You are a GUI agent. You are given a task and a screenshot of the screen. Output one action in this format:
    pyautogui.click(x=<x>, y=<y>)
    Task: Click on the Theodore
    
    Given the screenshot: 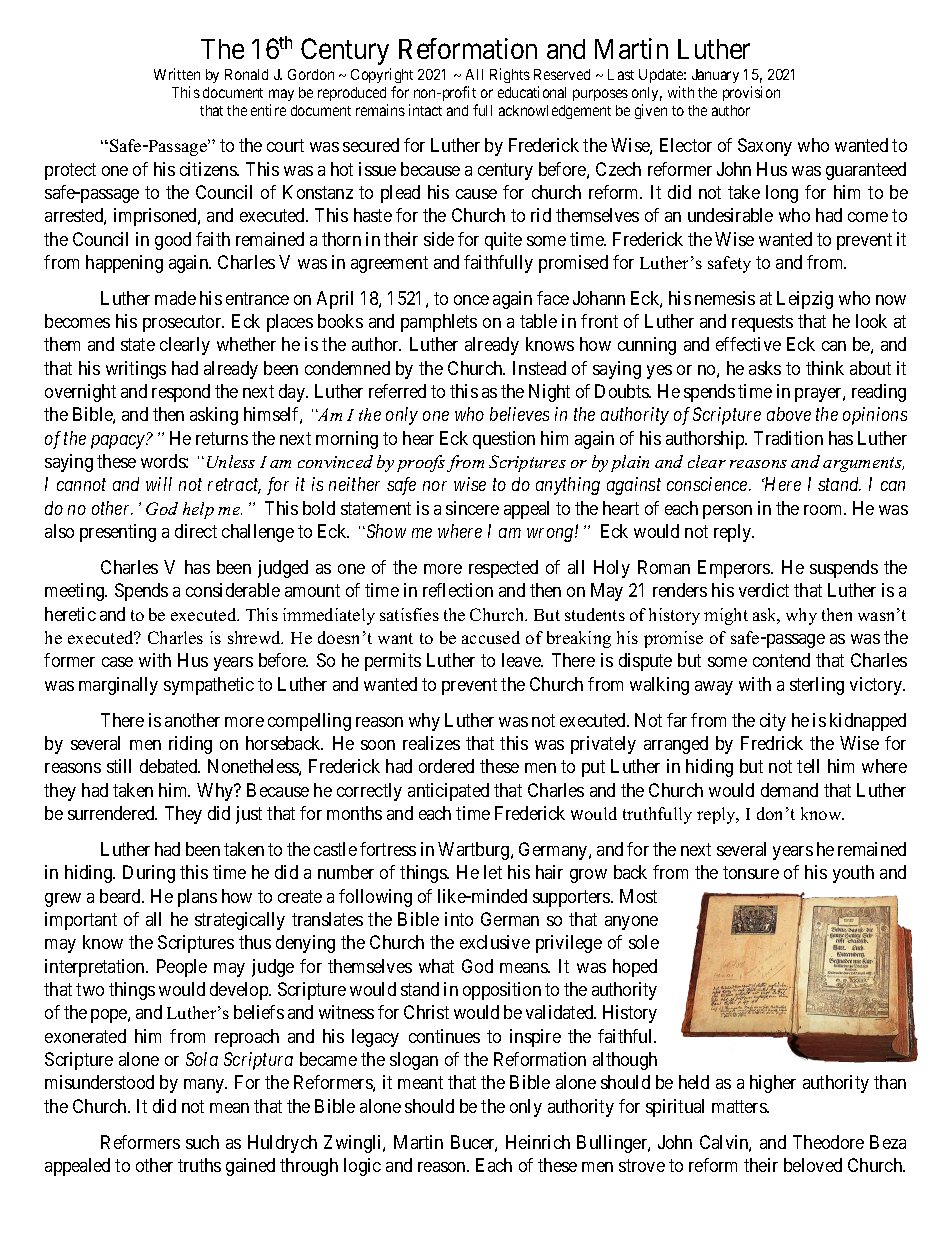 What is the action you would take?
    pyautogui.click(x=828, y=1142)
